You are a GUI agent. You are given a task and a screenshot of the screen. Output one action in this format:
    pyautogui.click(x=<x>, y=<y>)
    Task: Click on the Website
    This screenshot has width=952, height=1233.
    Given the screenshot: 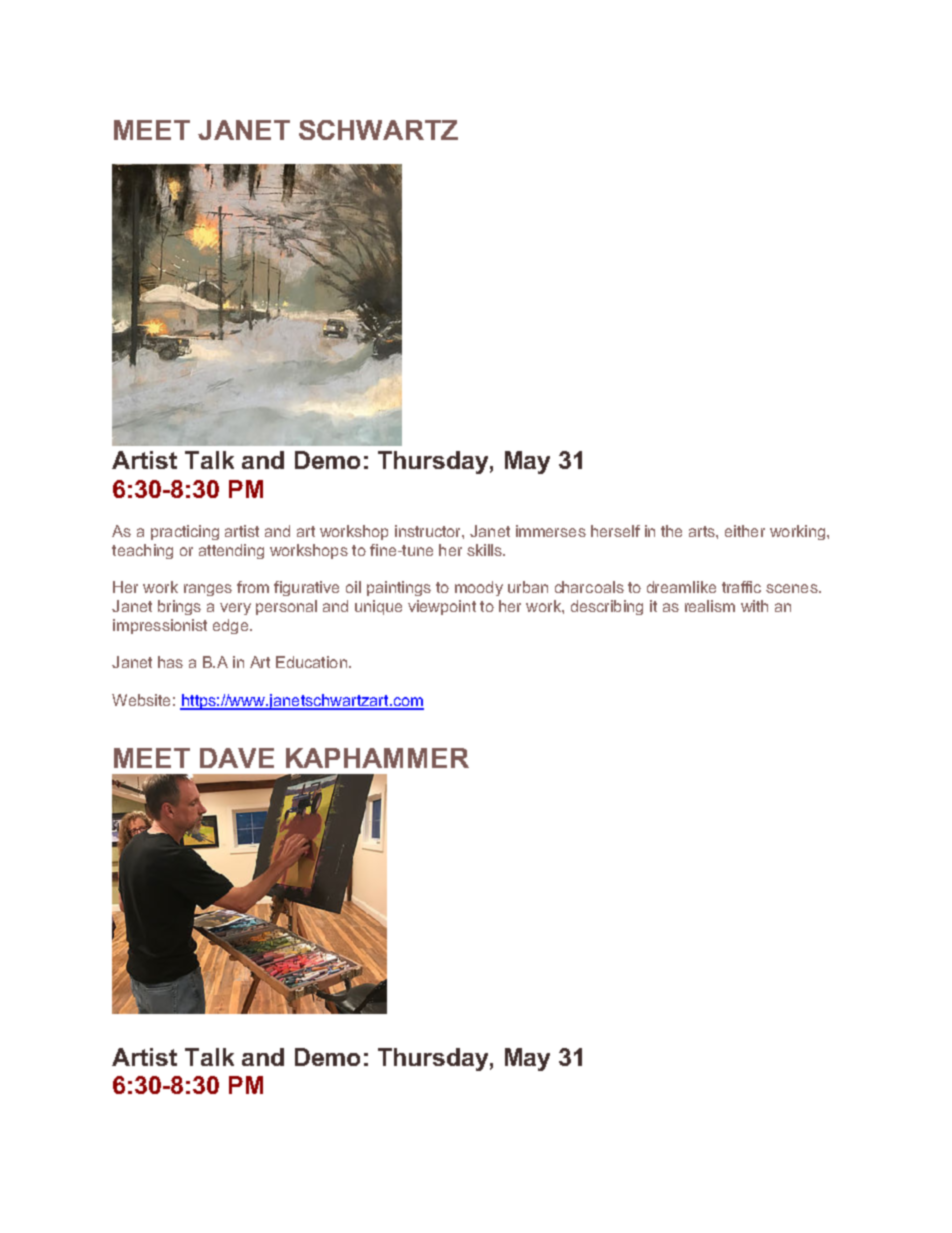 What is the action you would take?
    pyautogui.click(x=141, y=700)
